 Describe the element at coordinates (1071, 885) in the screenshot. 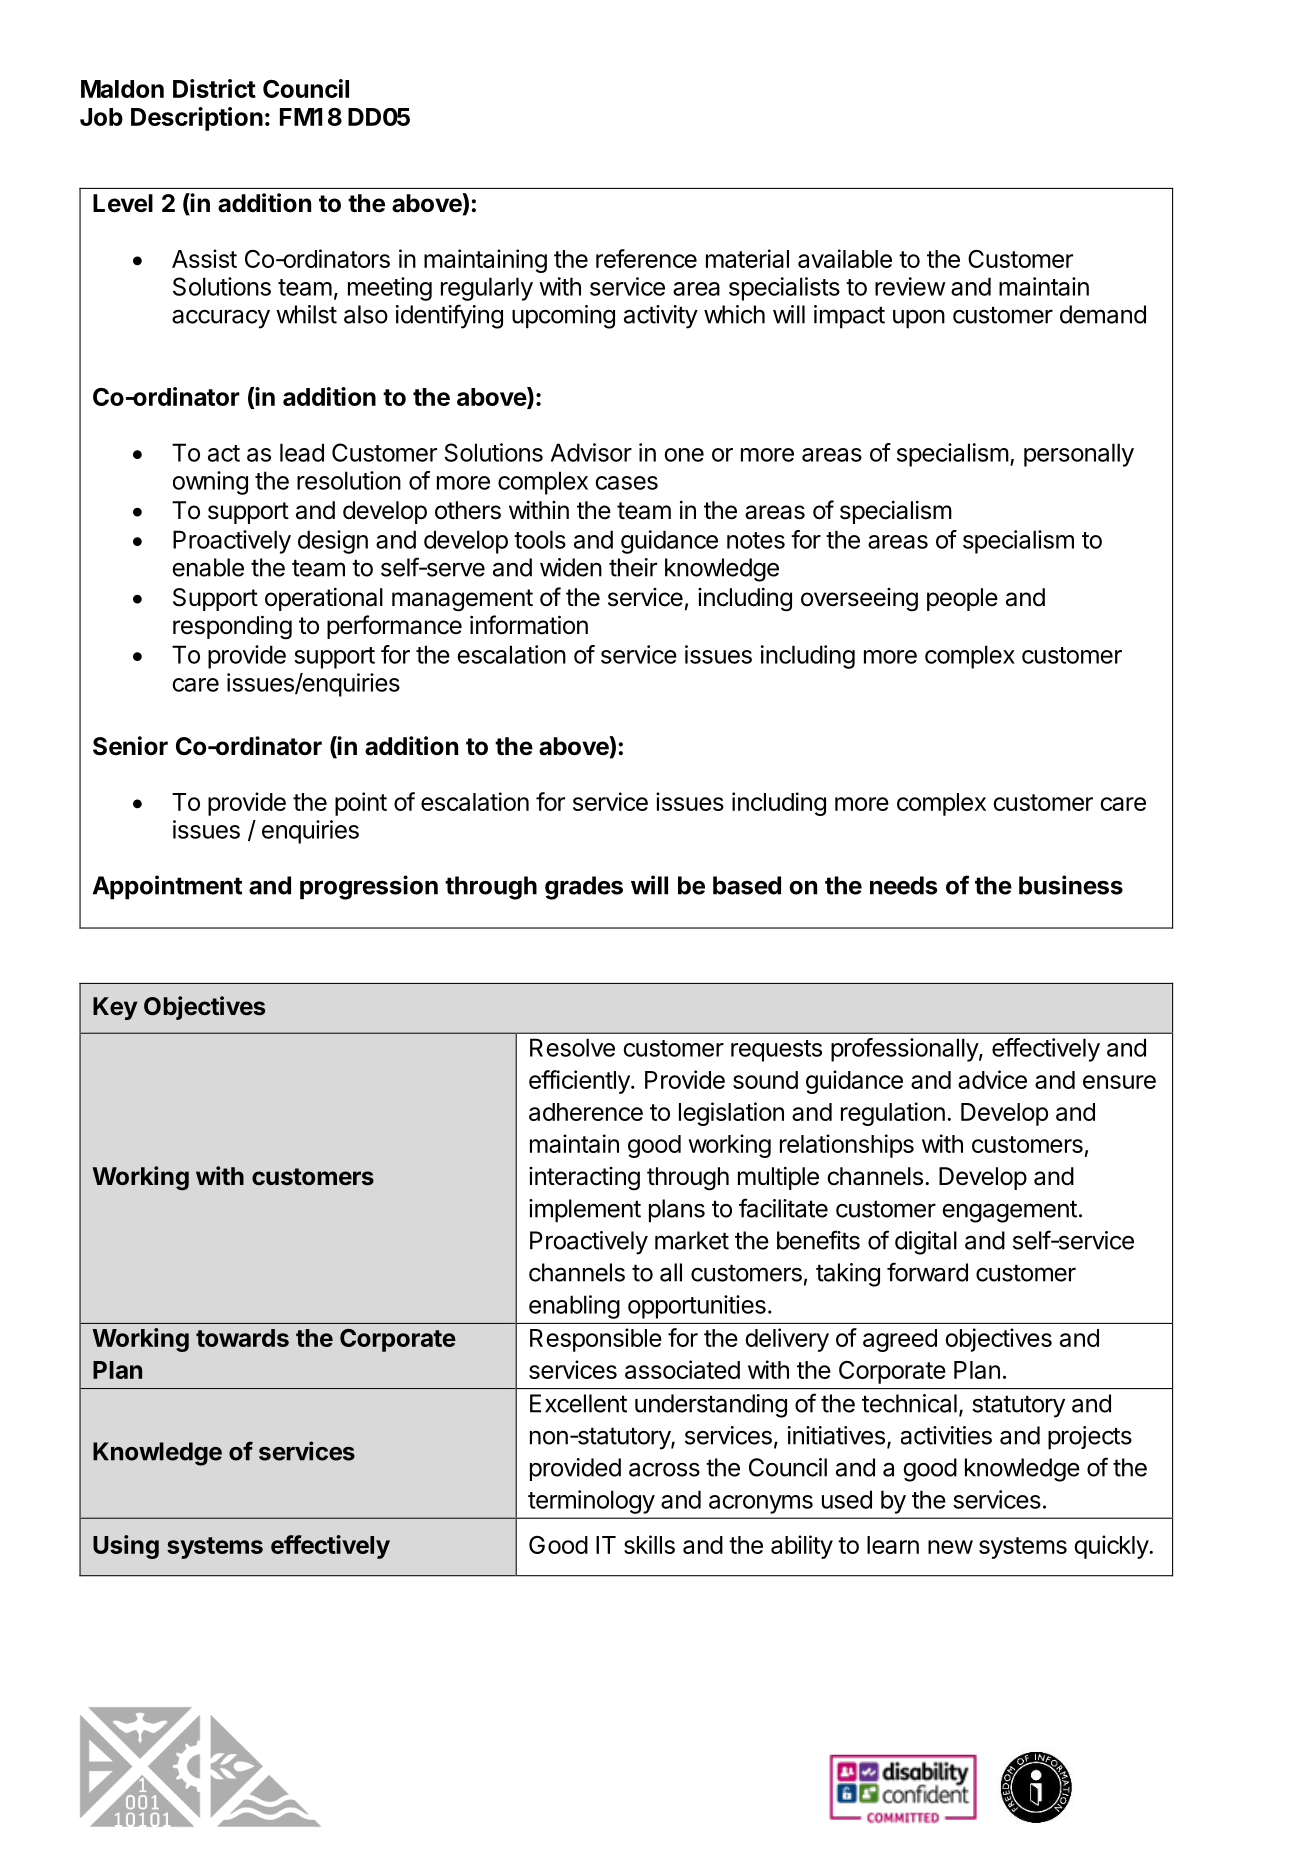

I see `business` at that location.
